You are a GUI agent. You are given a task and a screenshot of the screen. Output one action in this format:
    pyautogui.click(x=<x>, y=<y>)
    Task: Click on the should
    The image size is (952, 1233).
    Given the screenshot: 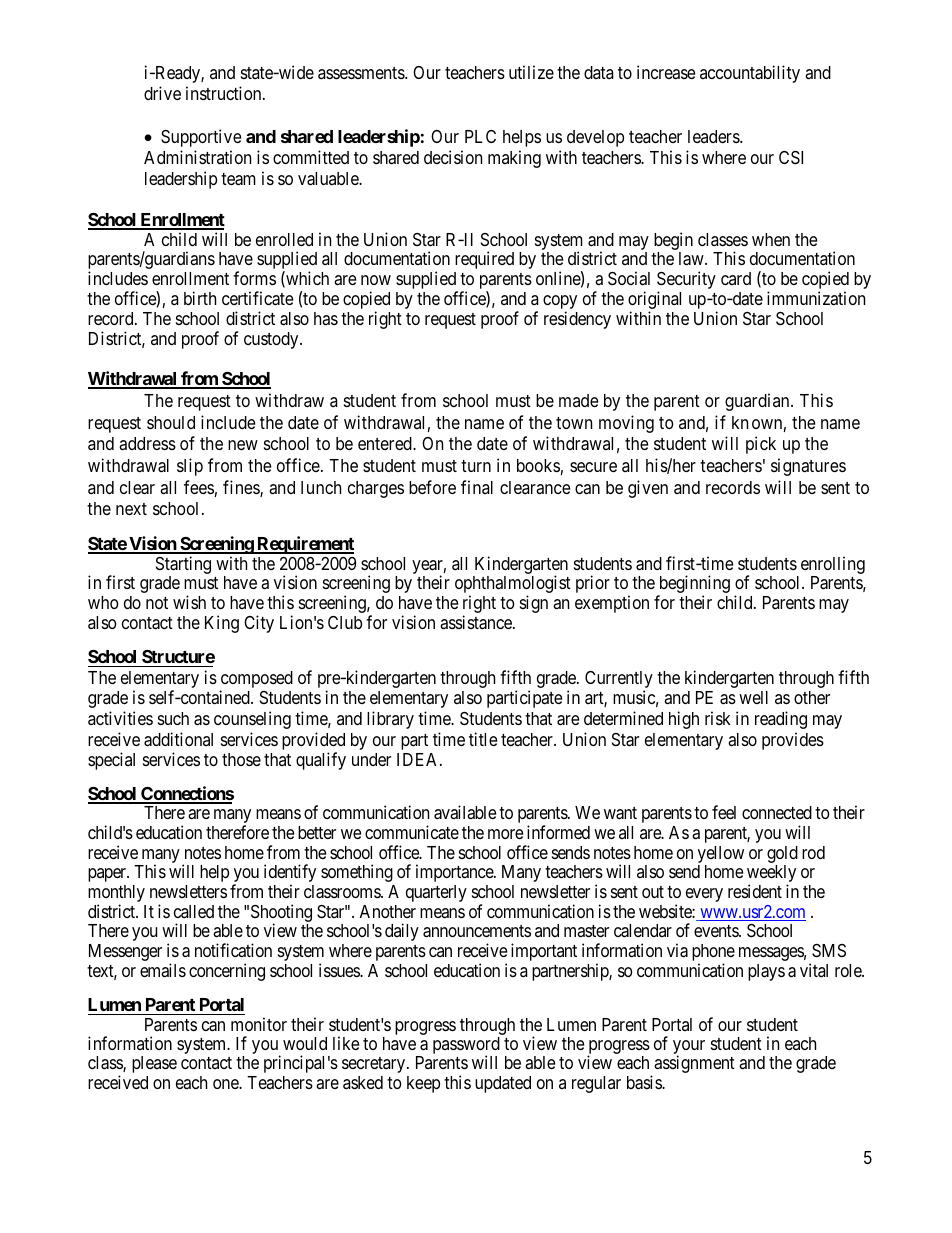 What is the action you would take?
    pyautogui.click(x=171, y=422)
